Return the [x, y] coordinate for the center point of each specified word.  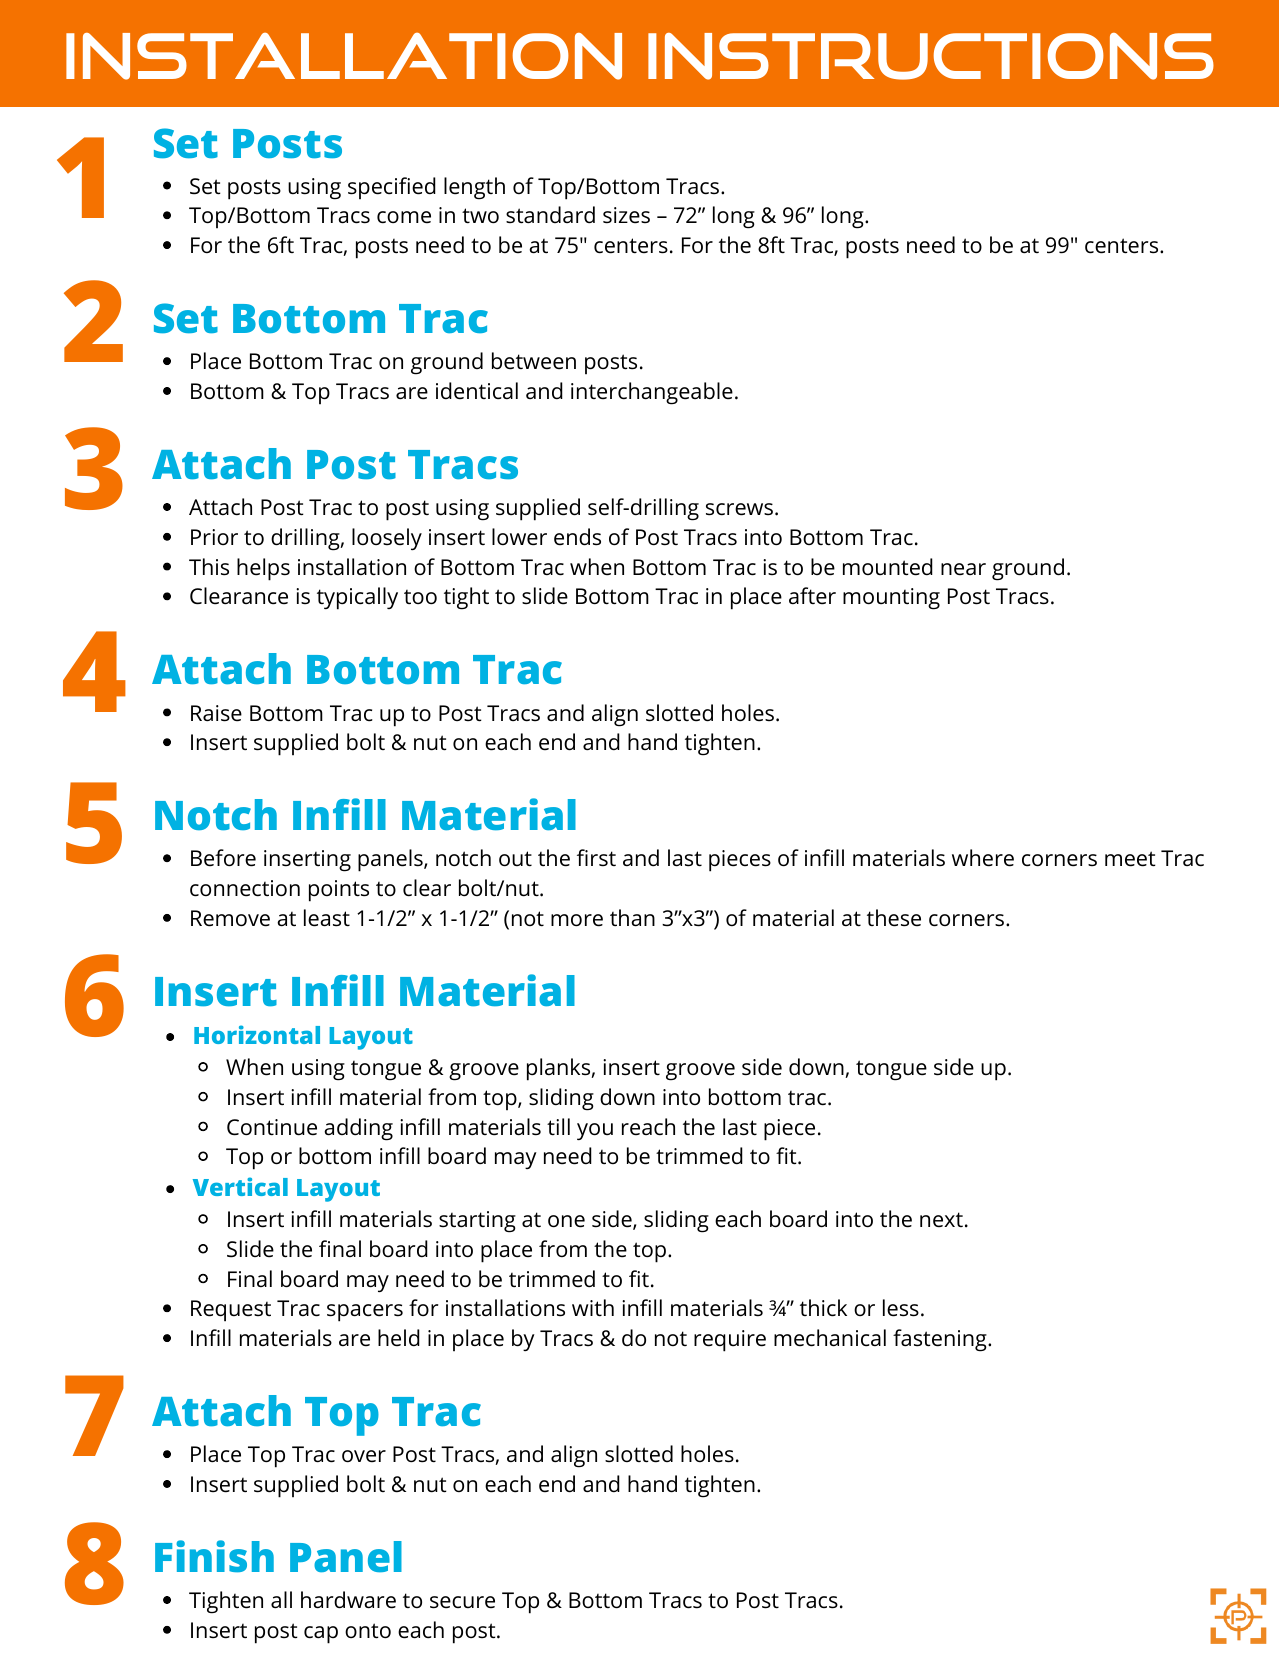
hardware [348, 1600]
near [963, 569]
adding [358, 1129]
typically [357, 598]
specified [392, 188]
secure [462, 1602]
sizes [626, 215]
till [558, 1126]
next [941, 1220]
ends [577, 537]
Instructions [931, 56]
